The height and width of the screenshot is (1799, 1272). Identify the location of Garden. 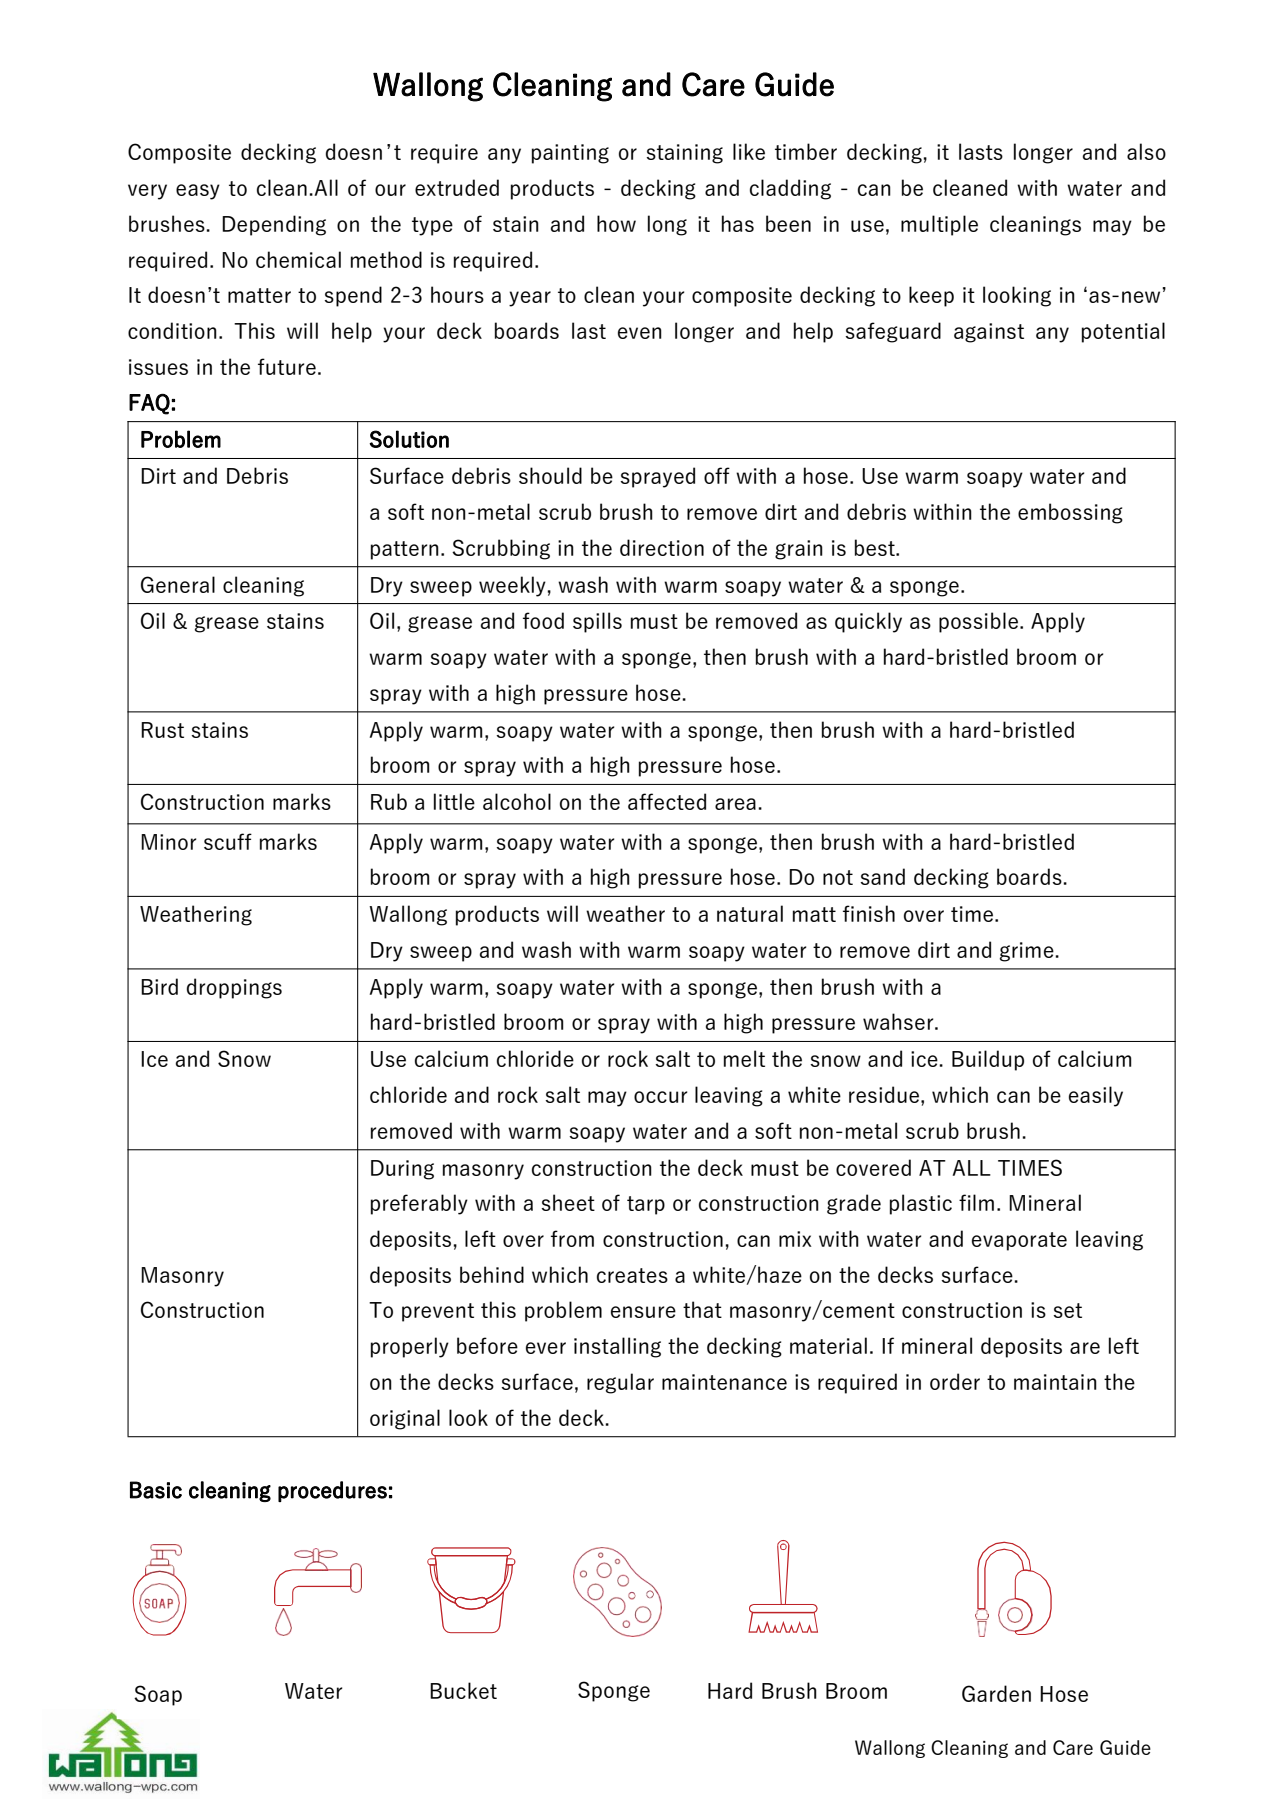
(996, 1693).
